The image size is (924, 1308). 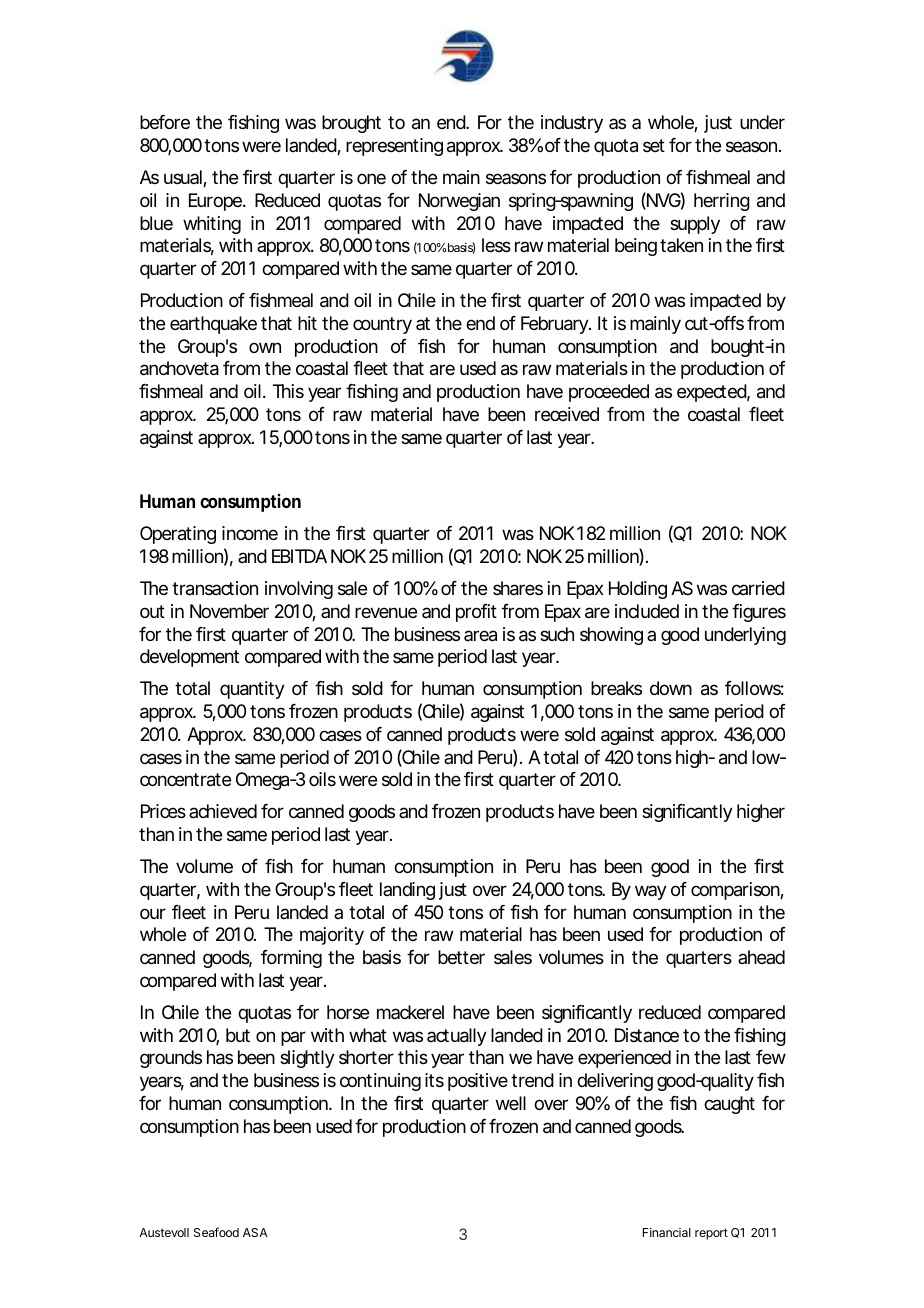 I want to click on better, so click(x=461, y=957).
